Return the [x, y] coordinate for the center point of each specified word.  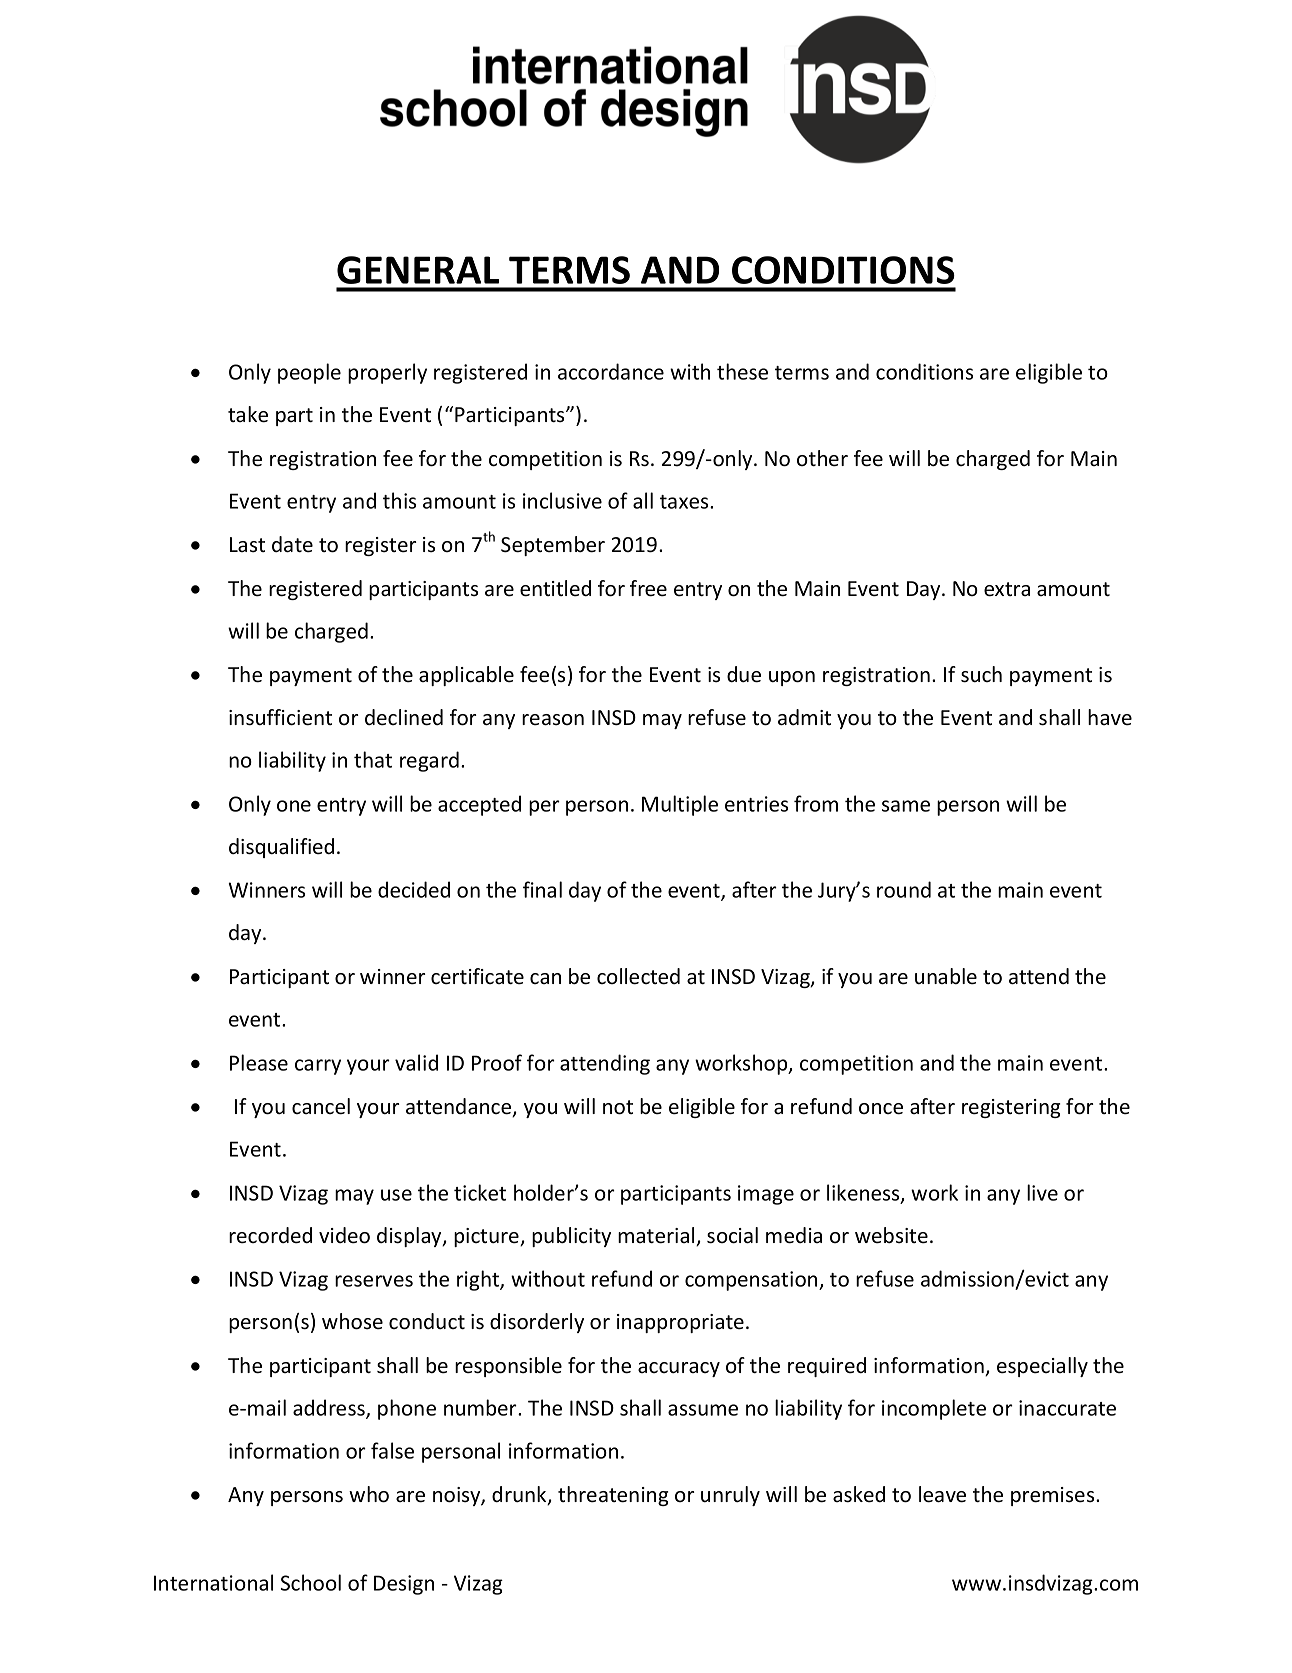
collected [638, 976]
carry [318, 1067]
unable [946, 976]
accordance [611, 371]
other [822, 458]
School [311, 1582]
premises [1054, 1496]
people [309, 373]
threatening [613, 1496]
